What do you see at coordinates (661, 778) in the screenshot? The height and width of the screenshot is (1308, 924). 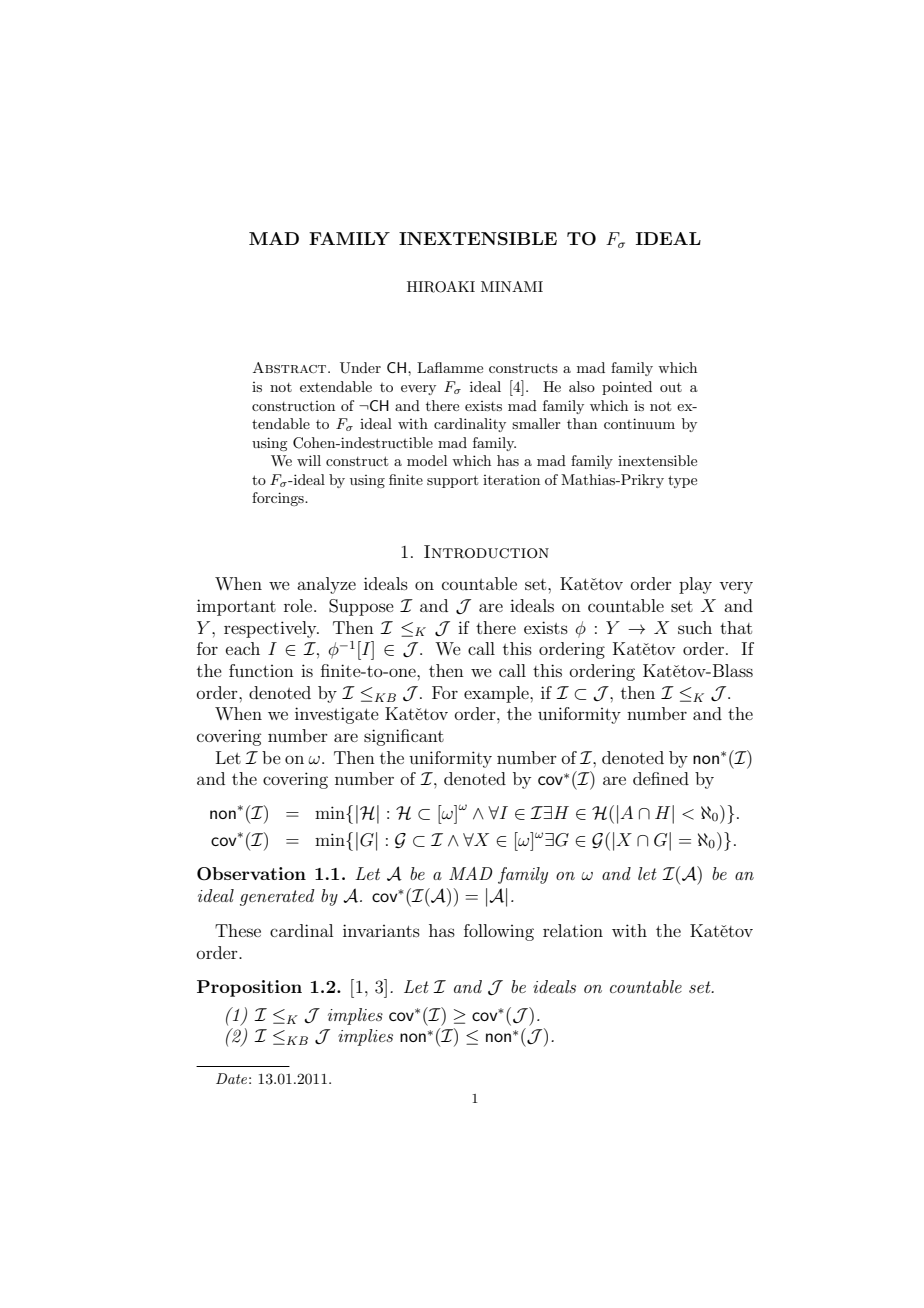 I see `defined` at bounding box center [661, 778].
